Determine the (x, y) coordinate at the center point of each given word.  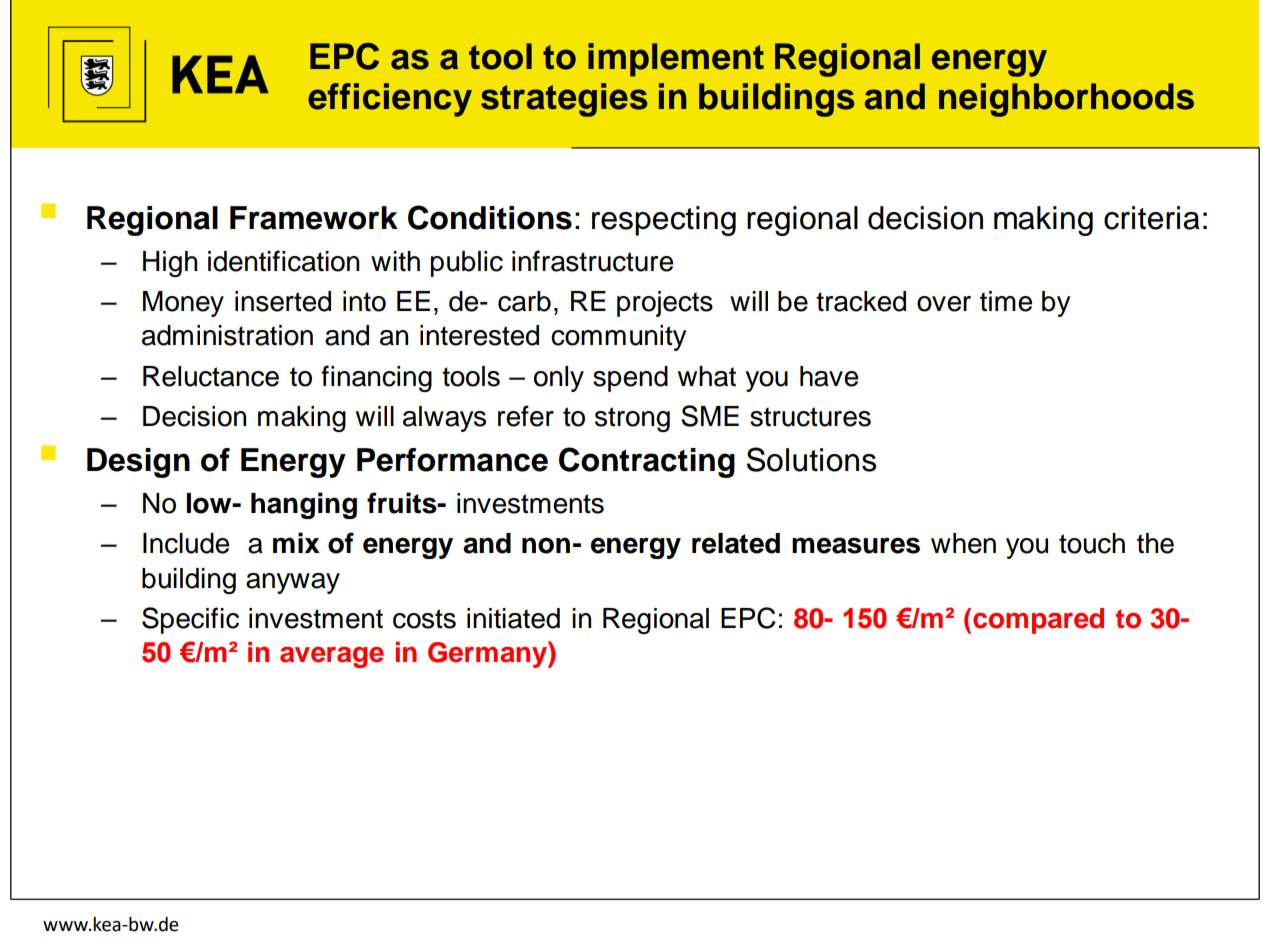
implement (676, 60)
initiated (513, 618)
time (1006, 301)
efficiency (390, 100)
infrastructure (592, 261)
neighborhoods (1066, 100)
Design (138, 463)
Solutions (811, 459)
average (332, 657)
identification (283, 261)
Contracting (647, 462)
